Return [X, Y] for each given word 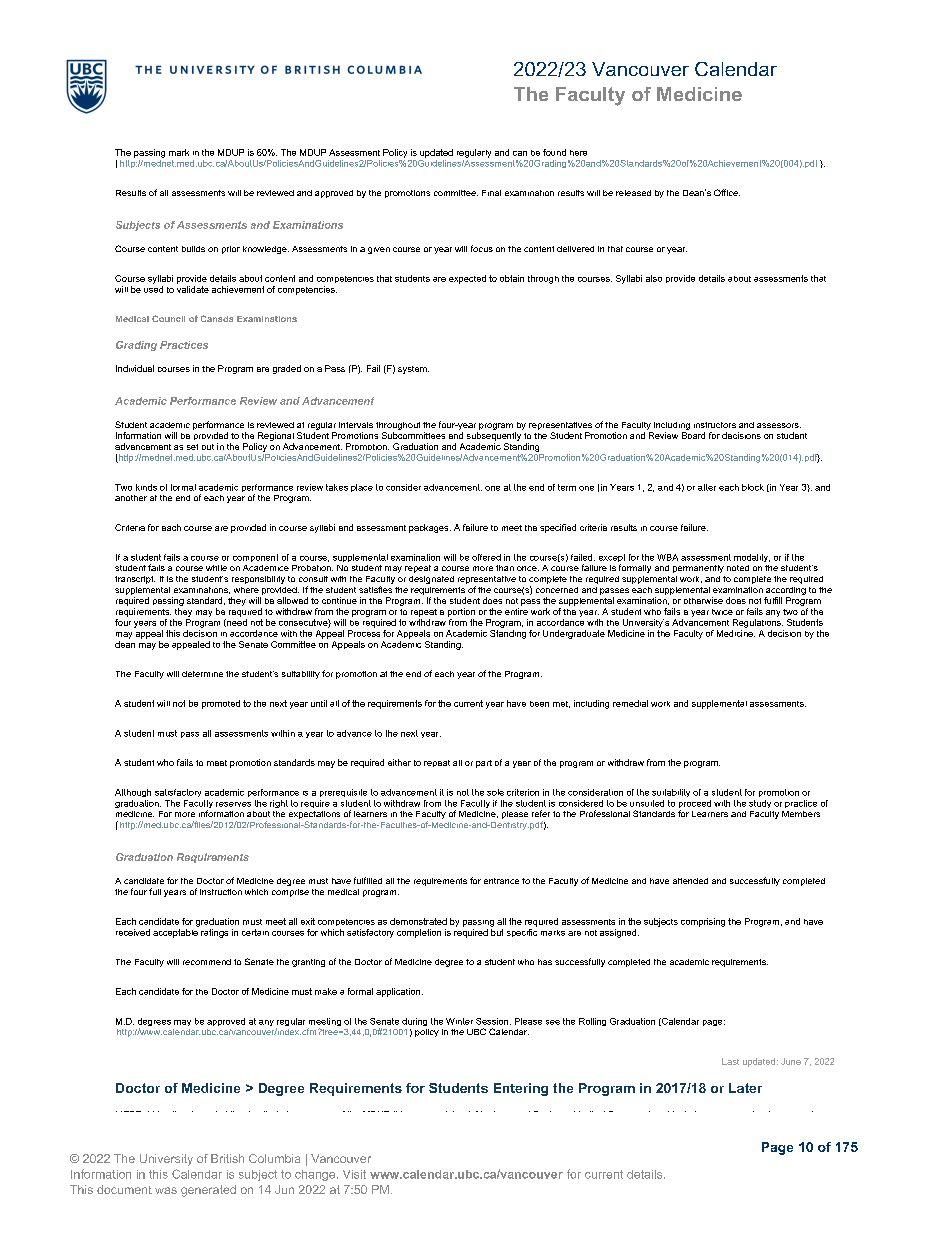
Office [727, 192]
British [227, 1158]
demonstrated [418, 921]
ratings [214, 933]
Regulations [758, 623]
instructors [715, 425]
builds [193, 249]
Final [491, 193]
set [192, 447]
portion [461, 612]
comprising [703, 922]
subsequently [494, 436]
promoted [221, 704]
